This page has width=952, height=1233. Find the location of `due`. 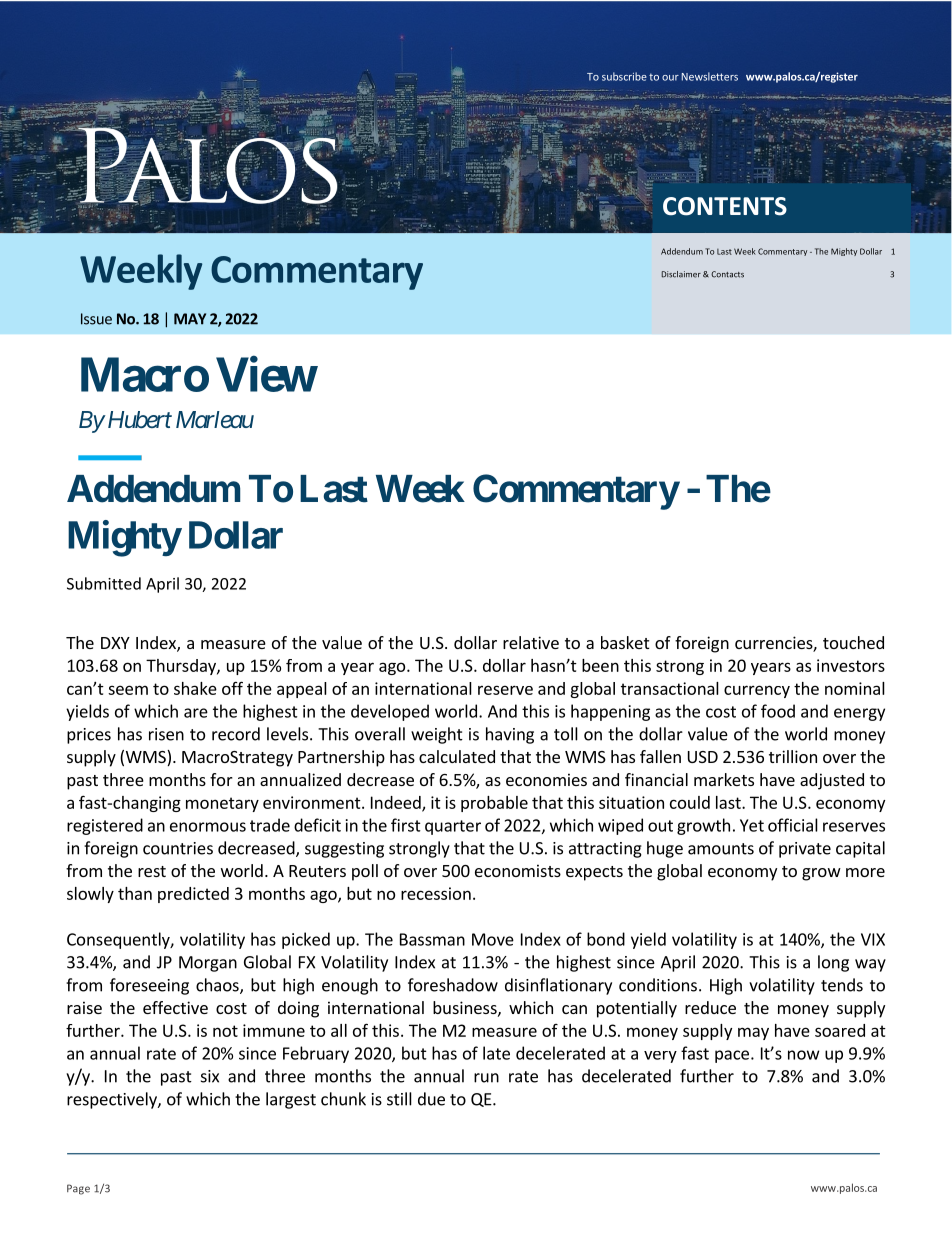

due is located at coordinates (431, 1099).
